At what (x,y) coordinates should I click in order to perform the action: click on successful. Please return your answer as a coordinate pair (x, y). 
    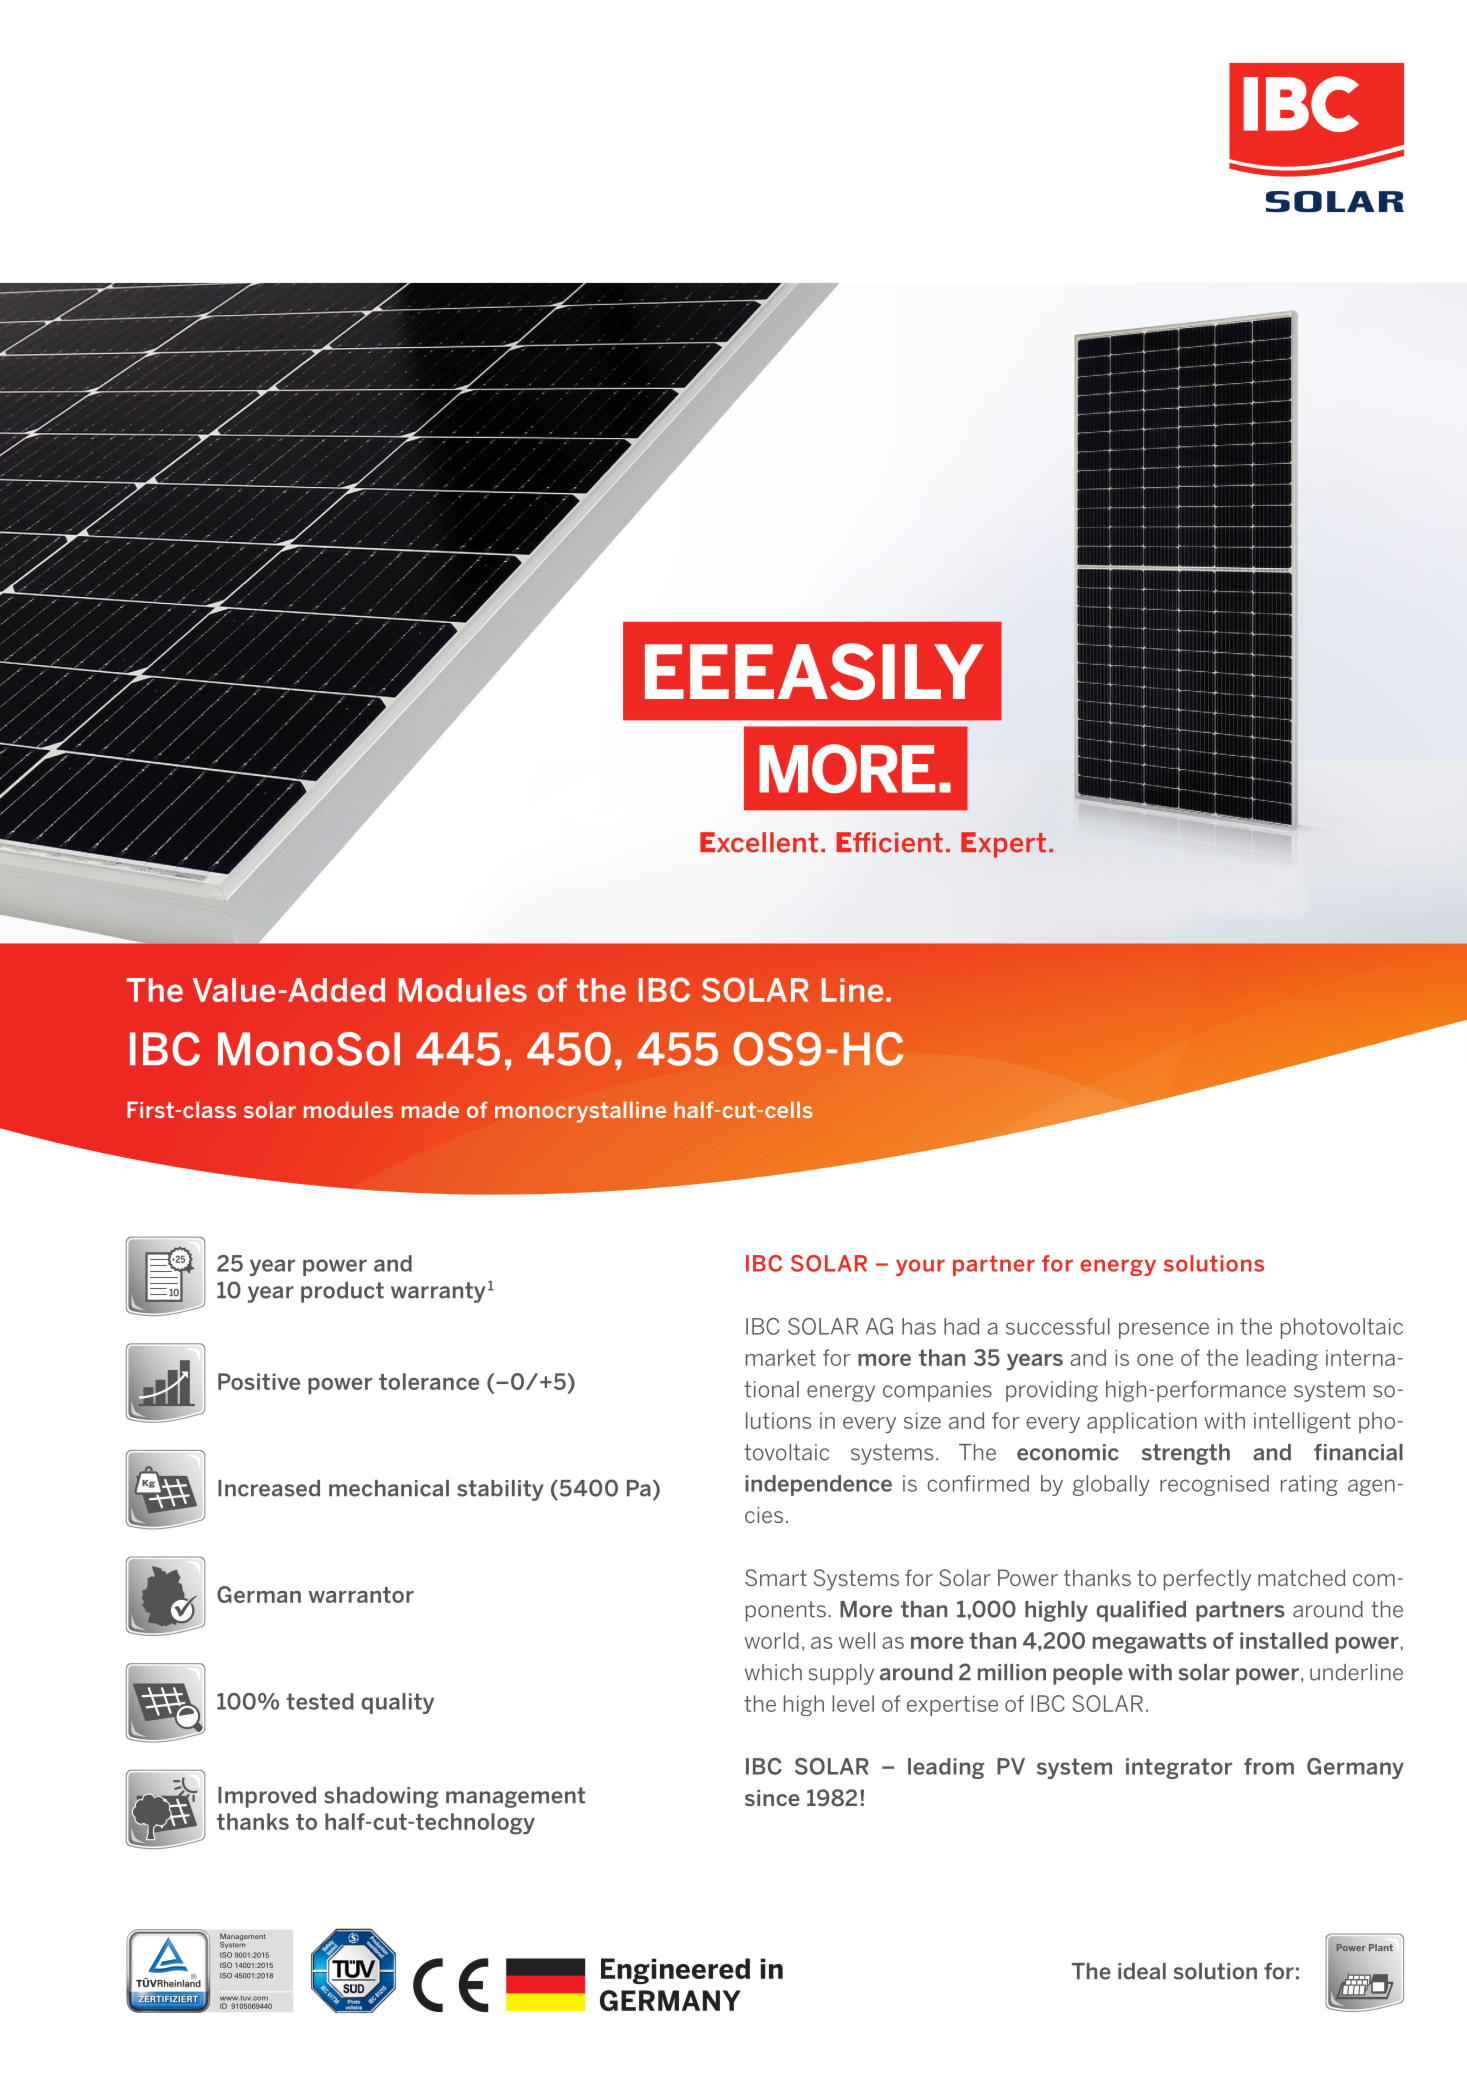
    Looking at the image, I should click on (1058, 1326).
